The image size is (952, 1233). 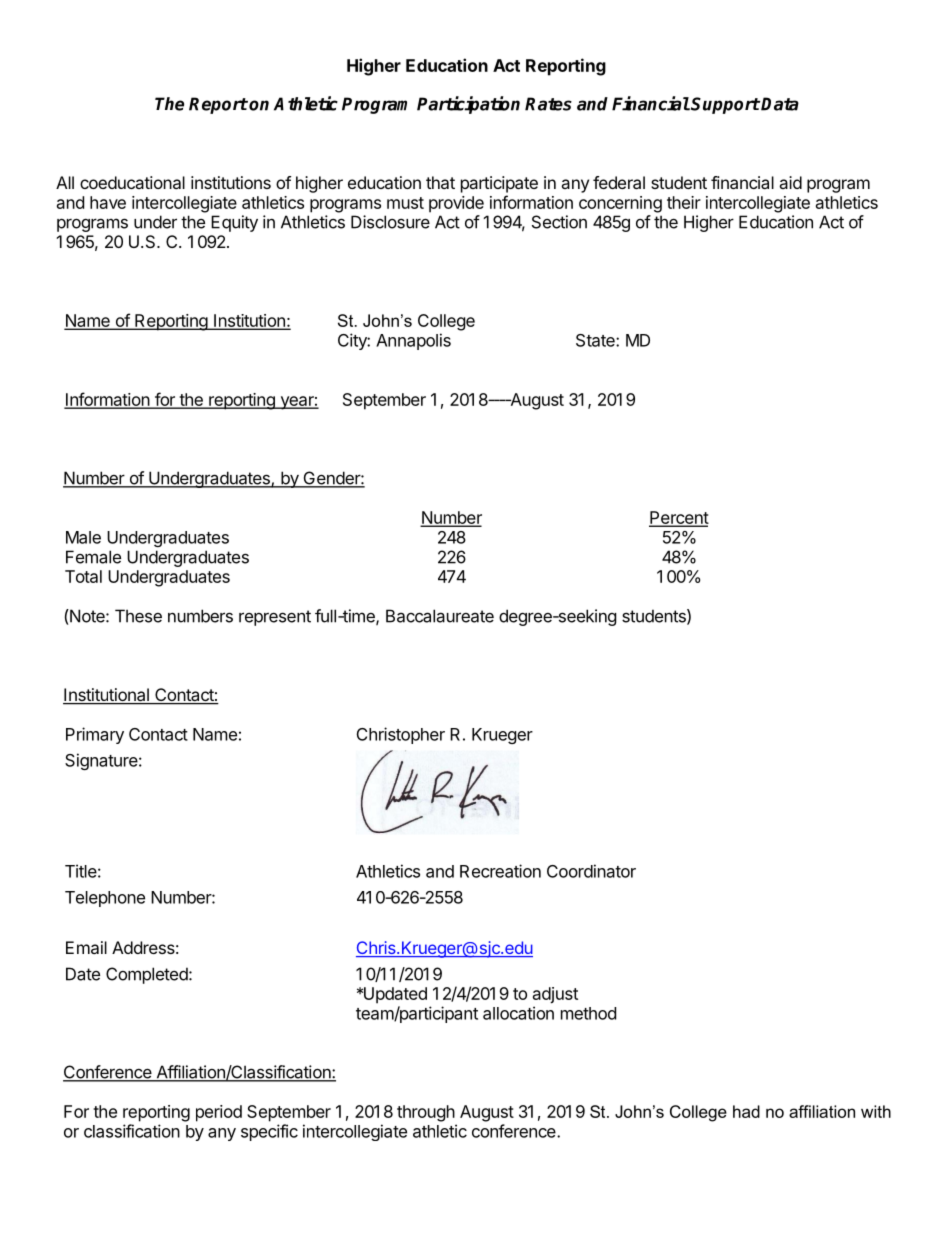 I want to click on period, so click(x=219, y=1113).
